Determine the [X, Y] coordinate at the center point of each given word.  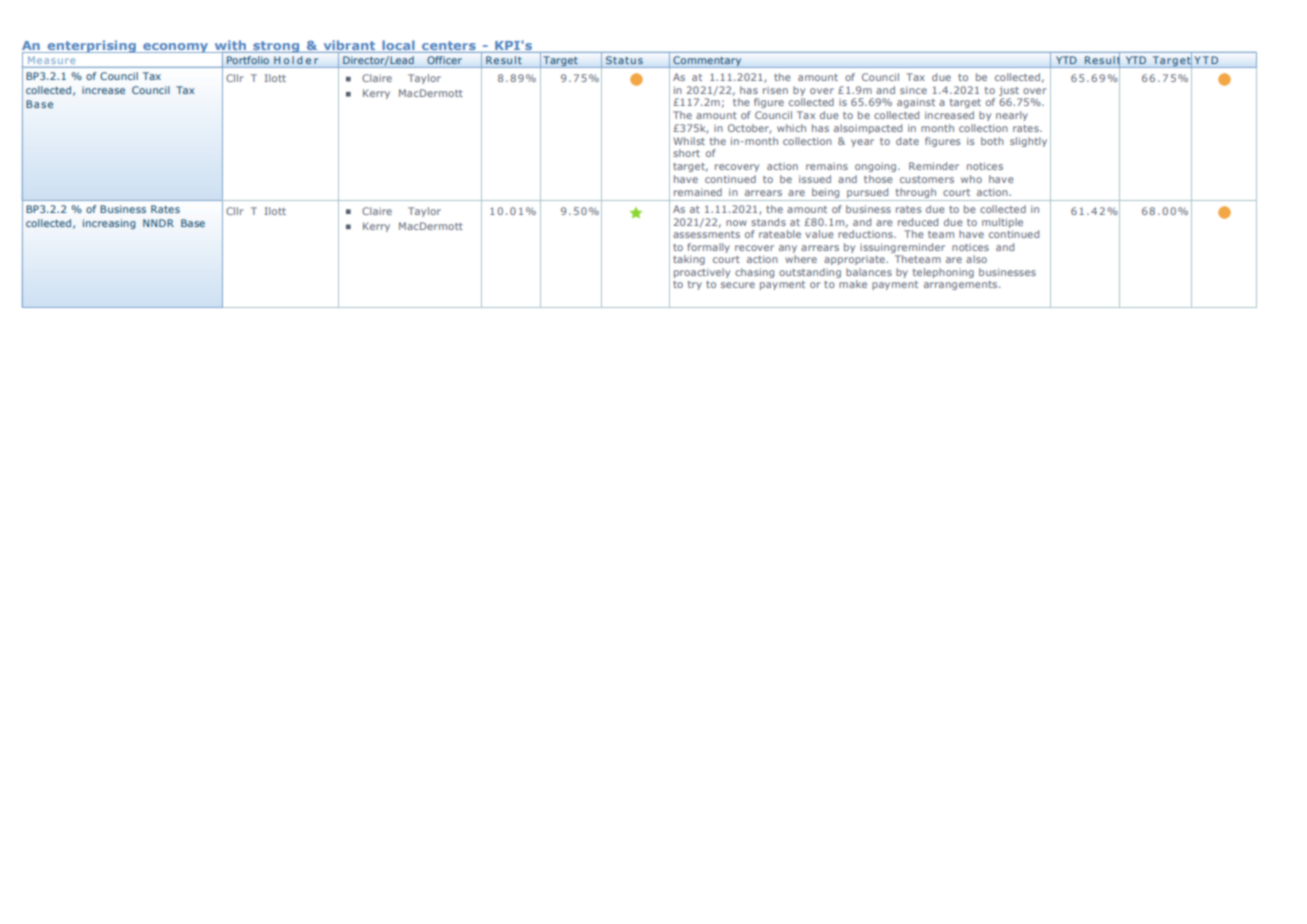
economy [176, 48]
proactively [702, 273]
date [907, 141]
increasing [109, 224]
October [749, 129]
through [915, 194]
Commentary [707, 62]
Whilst [689, 141]
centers [449, 45]
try [695, 285]
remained [698, 192]
